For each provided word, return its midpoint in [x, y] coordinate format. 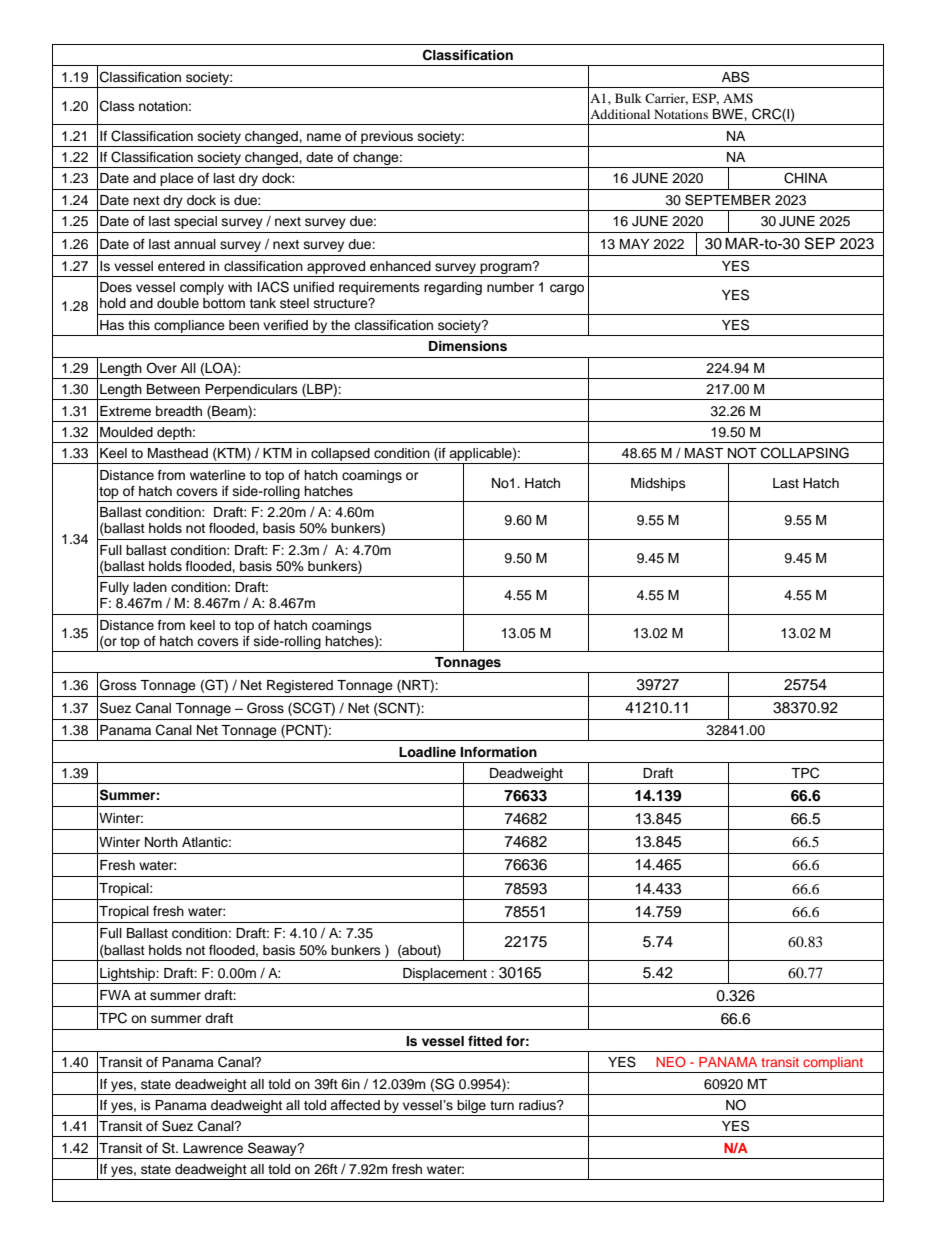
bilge [471, 1106]
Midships [658, 484]
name [324, 137]
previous [387, 137]
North [161, 842]
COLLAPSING [805, 453]
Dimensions [468, 346]
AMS [738, 98]
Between [173, 389]
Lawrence [213, 1148]
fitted [485, 1041]
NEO [671, 1061]
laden [150, 587]
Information [498, 752]
